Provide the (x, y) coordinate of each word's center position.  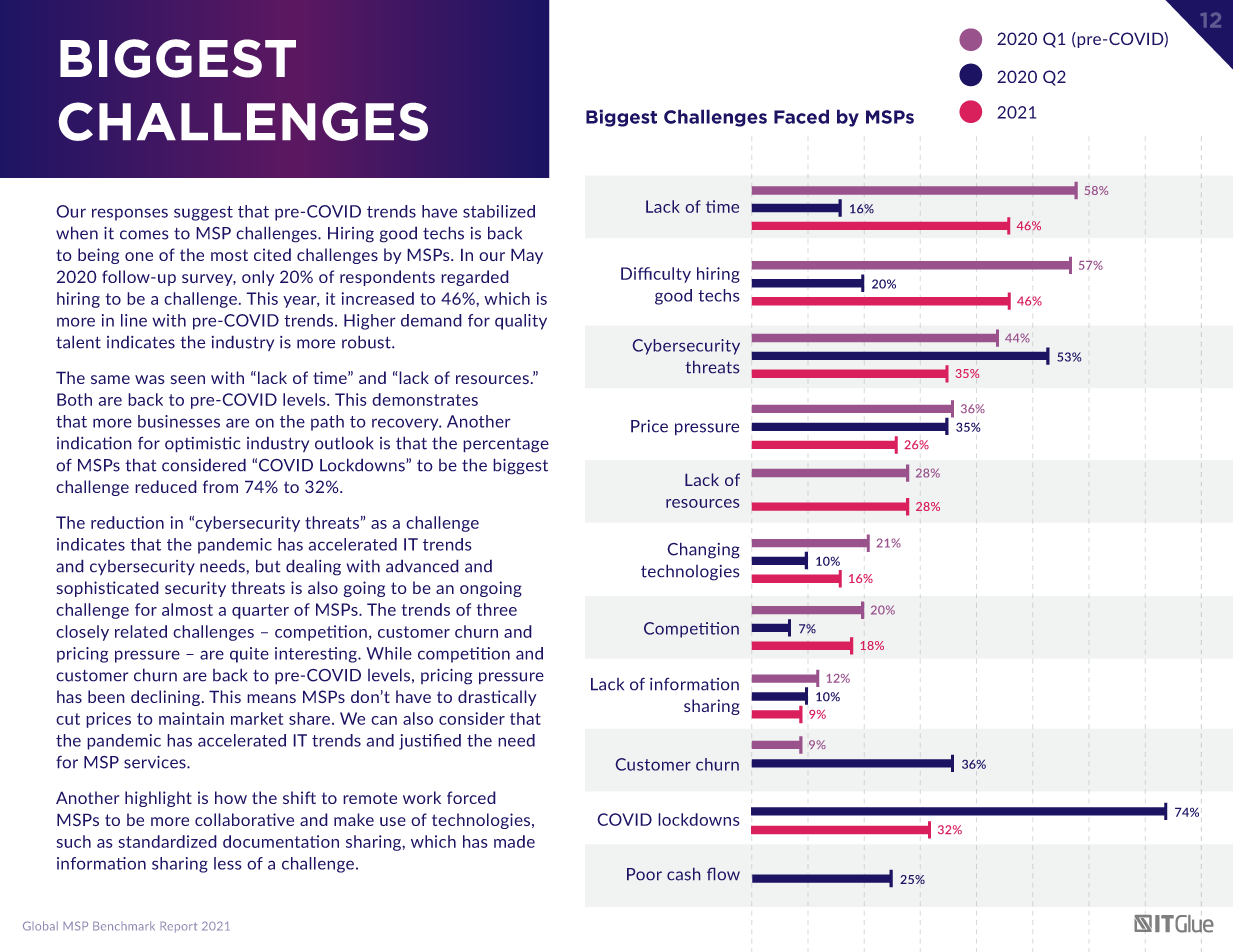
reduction (127, 522)
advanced (422, 566)
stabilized (499, 211)
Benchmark (124, 926)
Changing (703, 550)
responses (130, 214)
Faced (801, 116)
